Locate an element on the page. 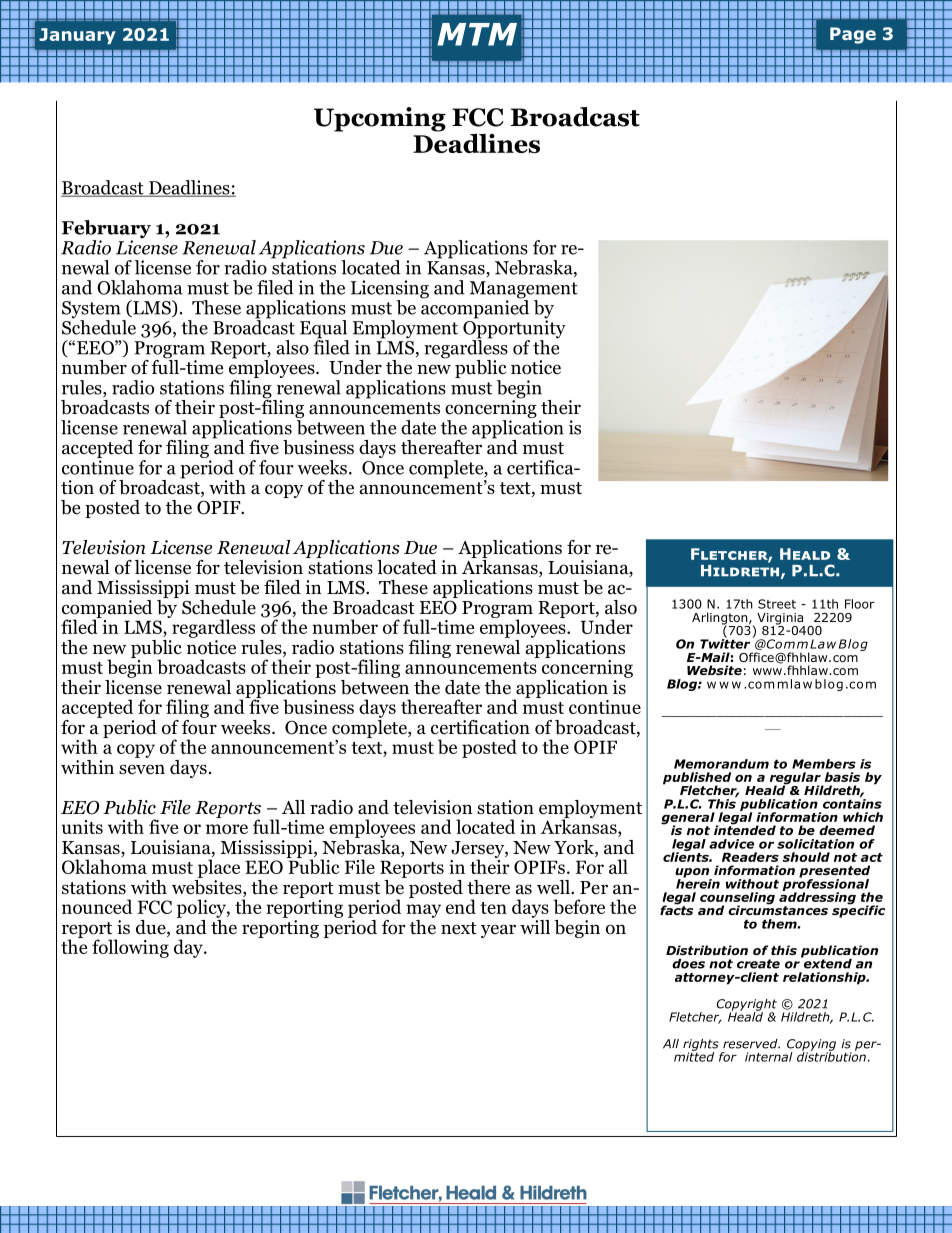 The height and width of the image is (1233, 952). Opportunity is located at coordinates (514, 329).
